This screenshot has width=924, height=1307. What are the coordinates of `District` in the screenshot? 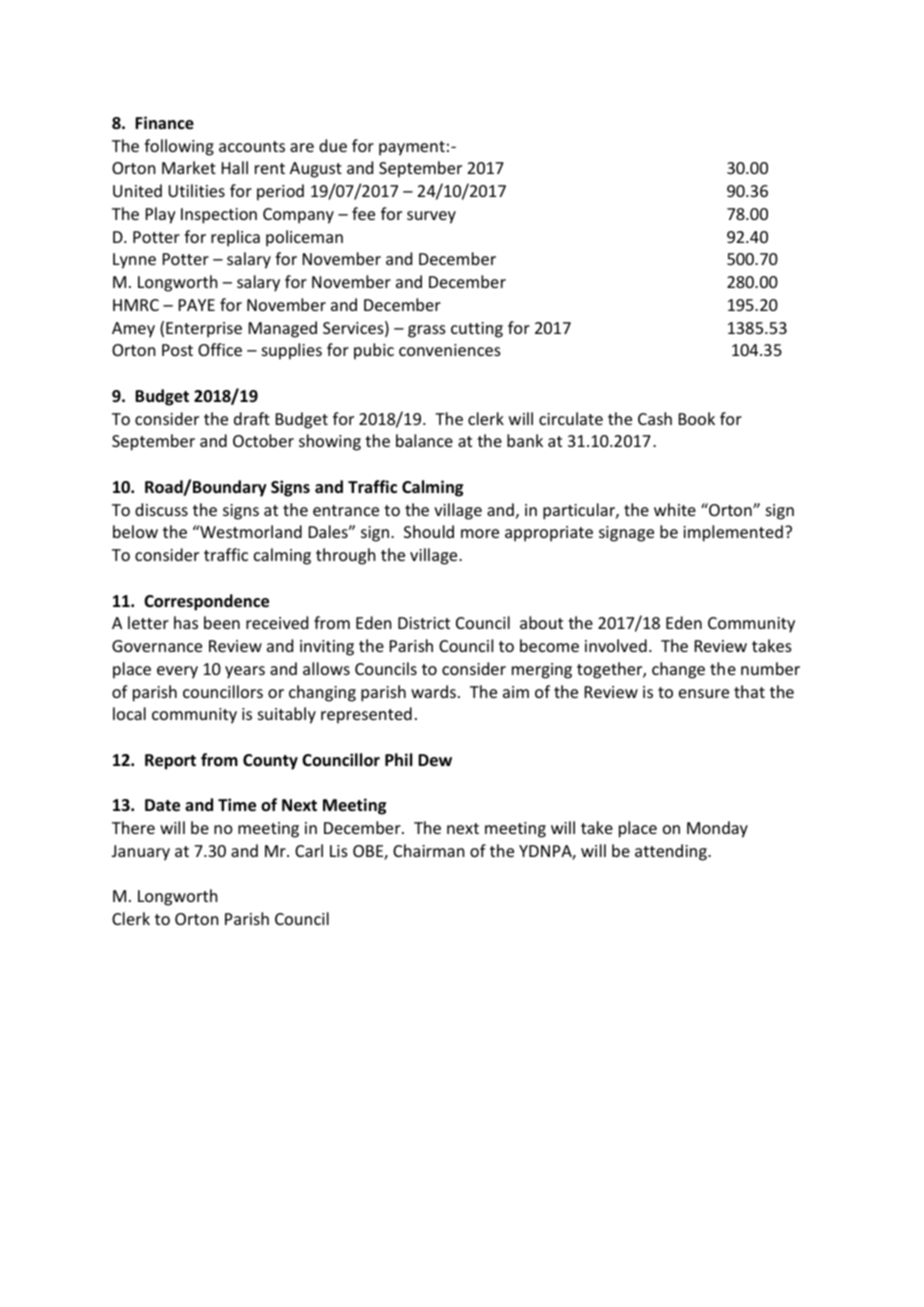 It's located at (424, 623).
